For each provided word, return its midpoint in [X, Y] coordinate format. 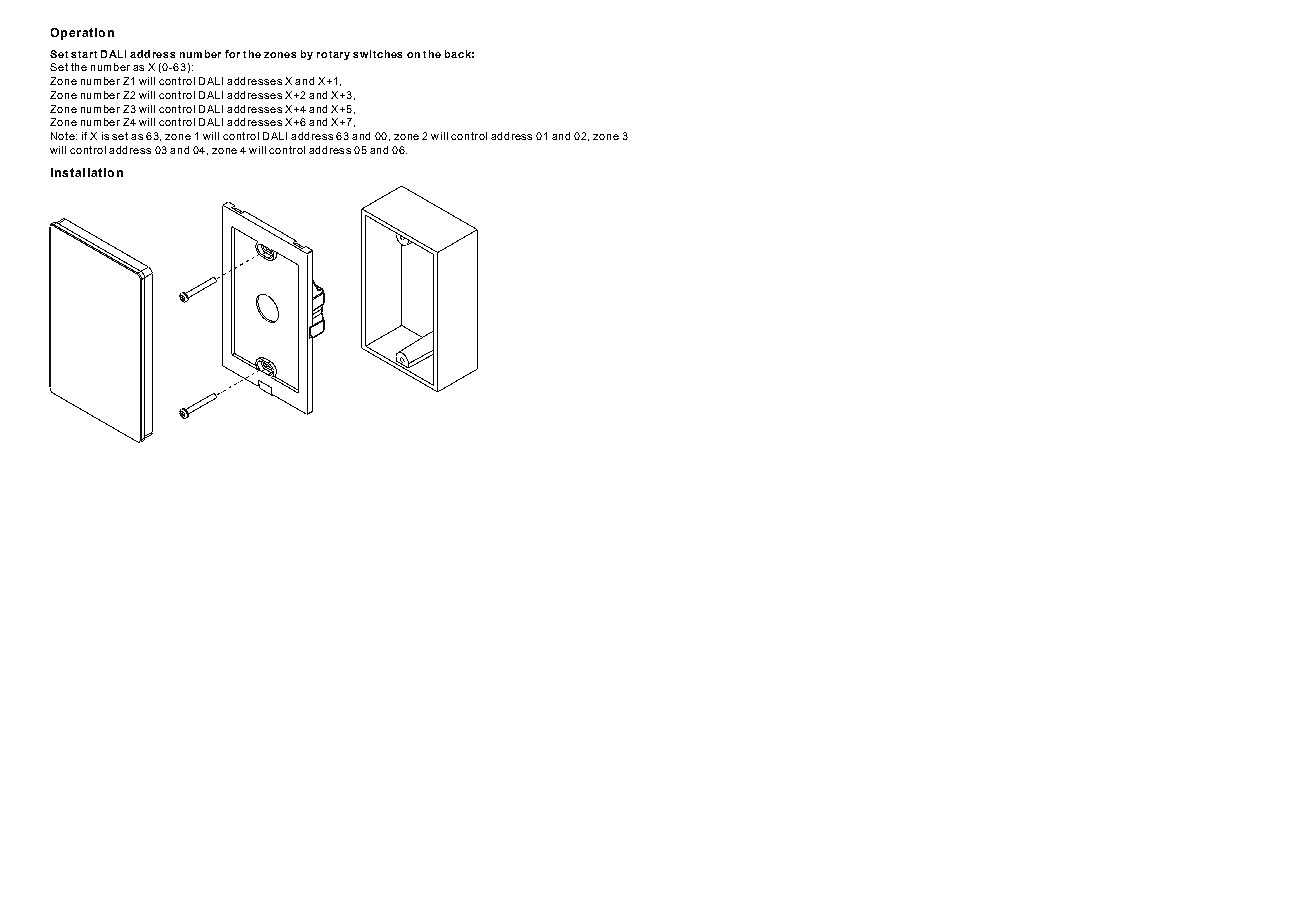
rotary [333, 55]
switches [377, 54]
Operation [82, 34]
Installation [87, 172]
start [84, 54]
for [232, 54]
